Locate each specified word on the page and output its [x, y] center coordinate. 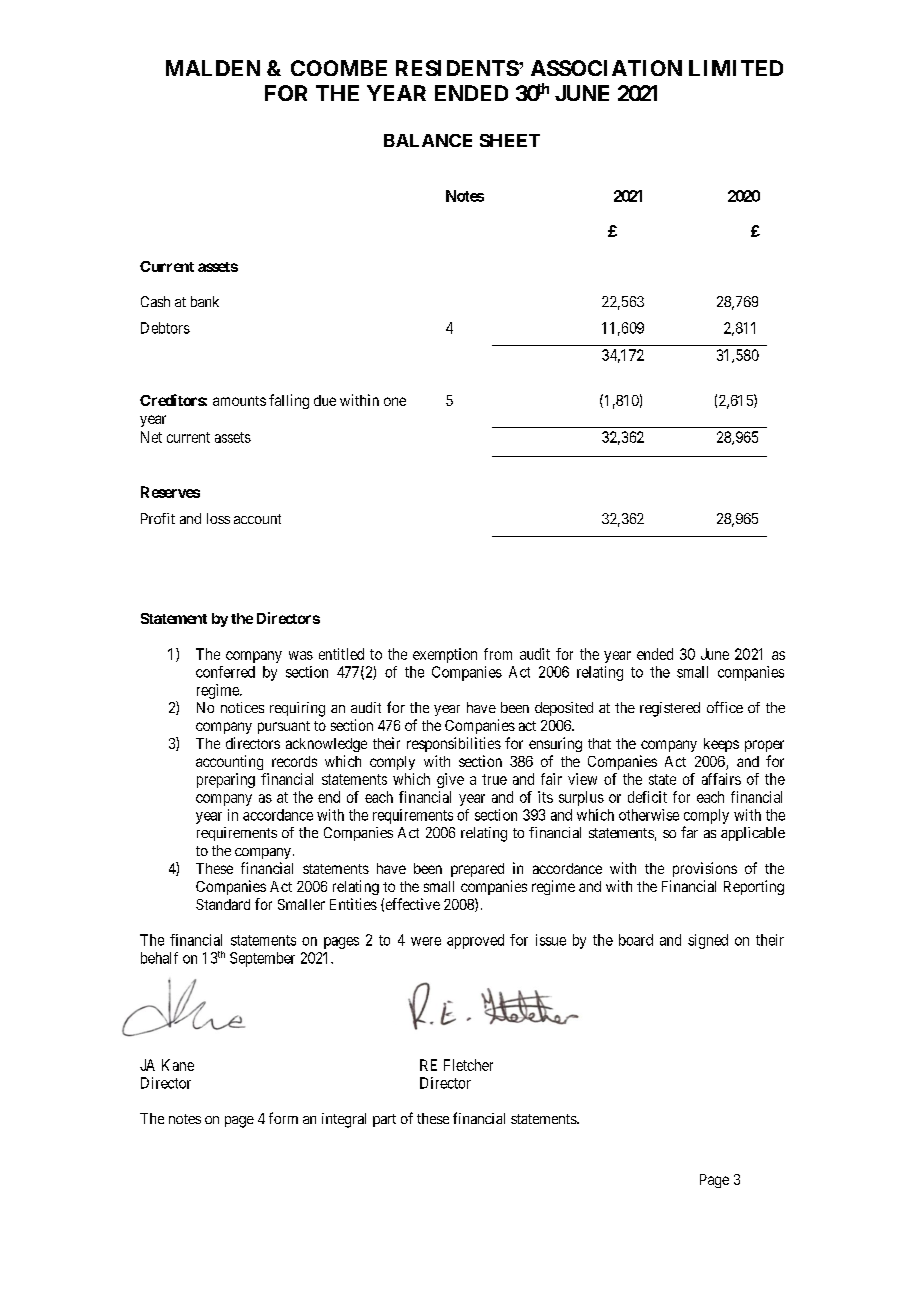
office [725, 707]
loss [218, 518]
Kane [178, 1065]
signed [708, 941]
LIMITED [736, 68]
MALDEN [213, 68]
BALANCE [428, 140]
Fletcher [468, 1065]
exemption [445, 655]
